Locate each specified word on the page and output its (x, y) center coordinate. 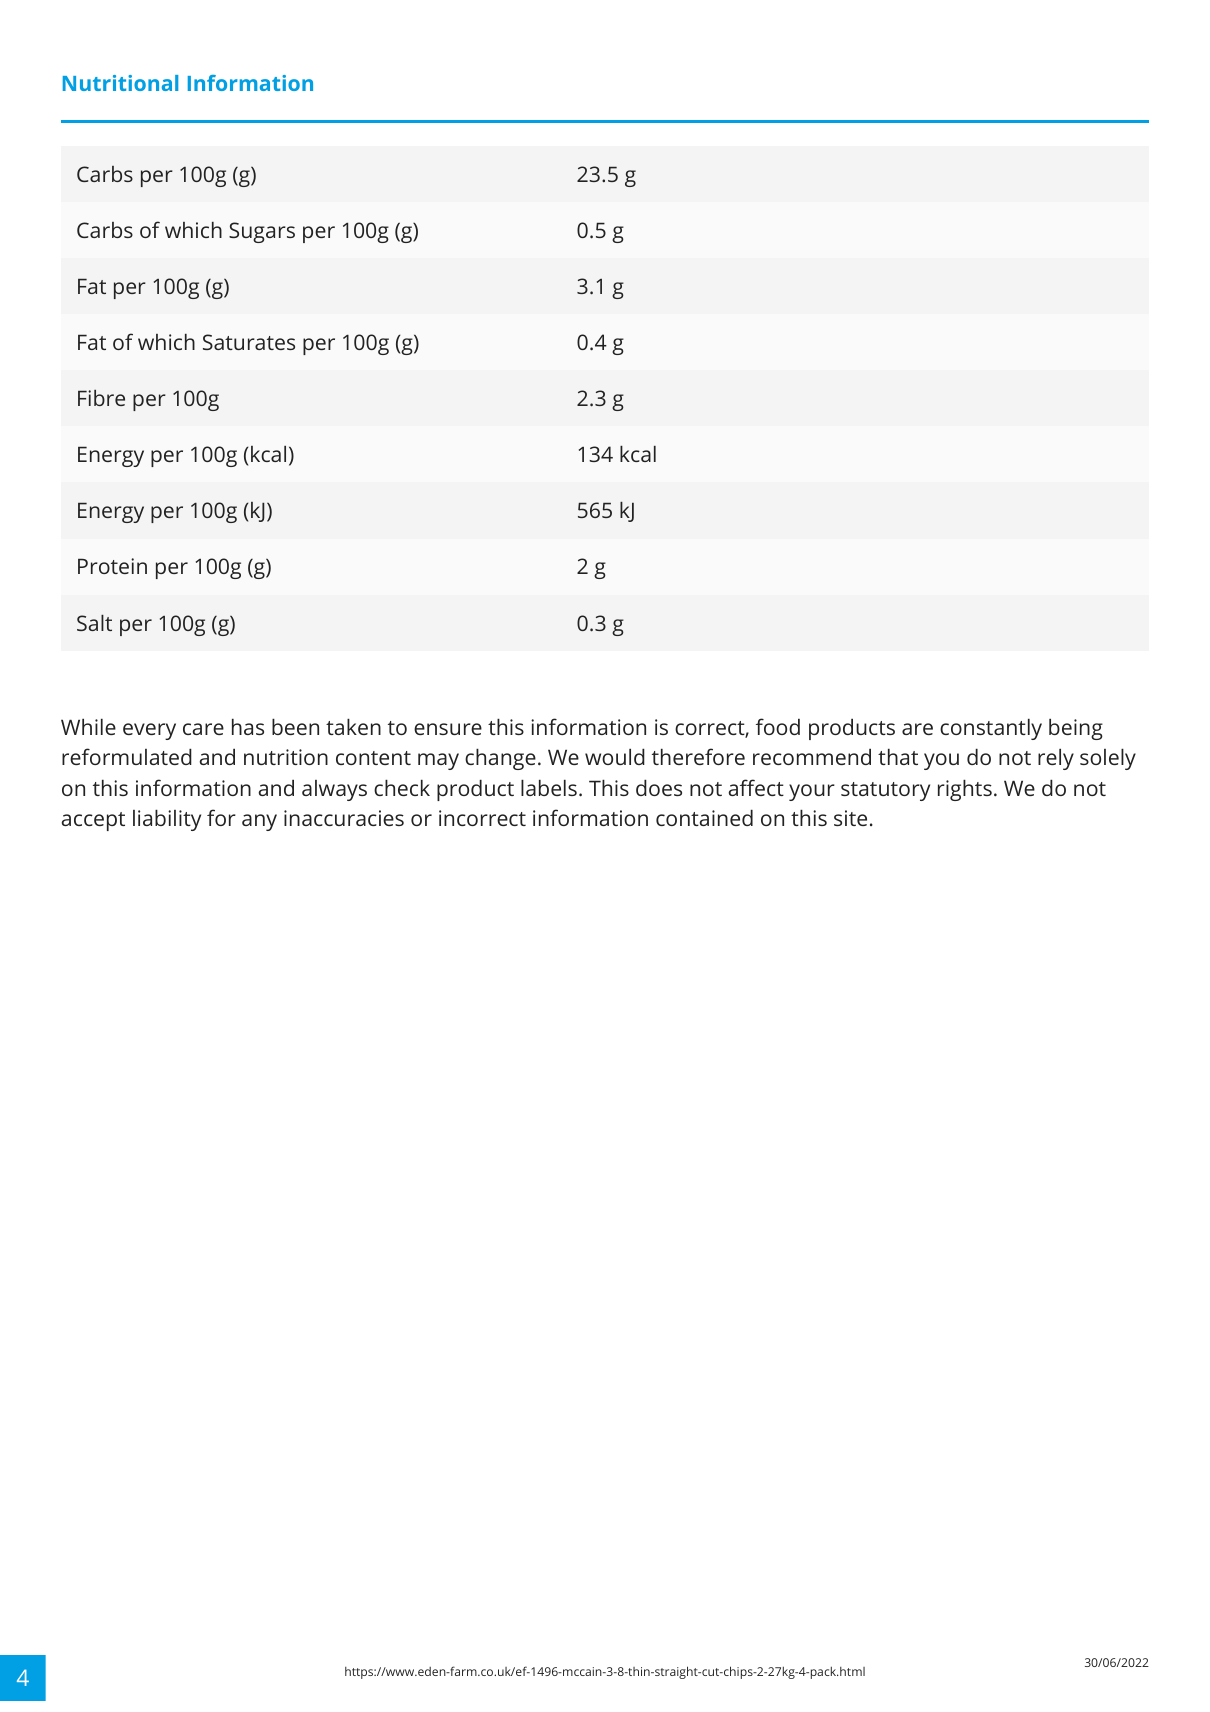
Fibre (101, 398)
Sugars (262, 232)
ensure (448, 729)
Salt (94, 623)
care (203, 729)
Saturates (249, 342)
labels (549, 787)
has (248, 726)
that (898, 756)
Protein (112, 566)
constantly (991, 729)
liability (167, 820)
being (1076, 729)
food (778, 726)
